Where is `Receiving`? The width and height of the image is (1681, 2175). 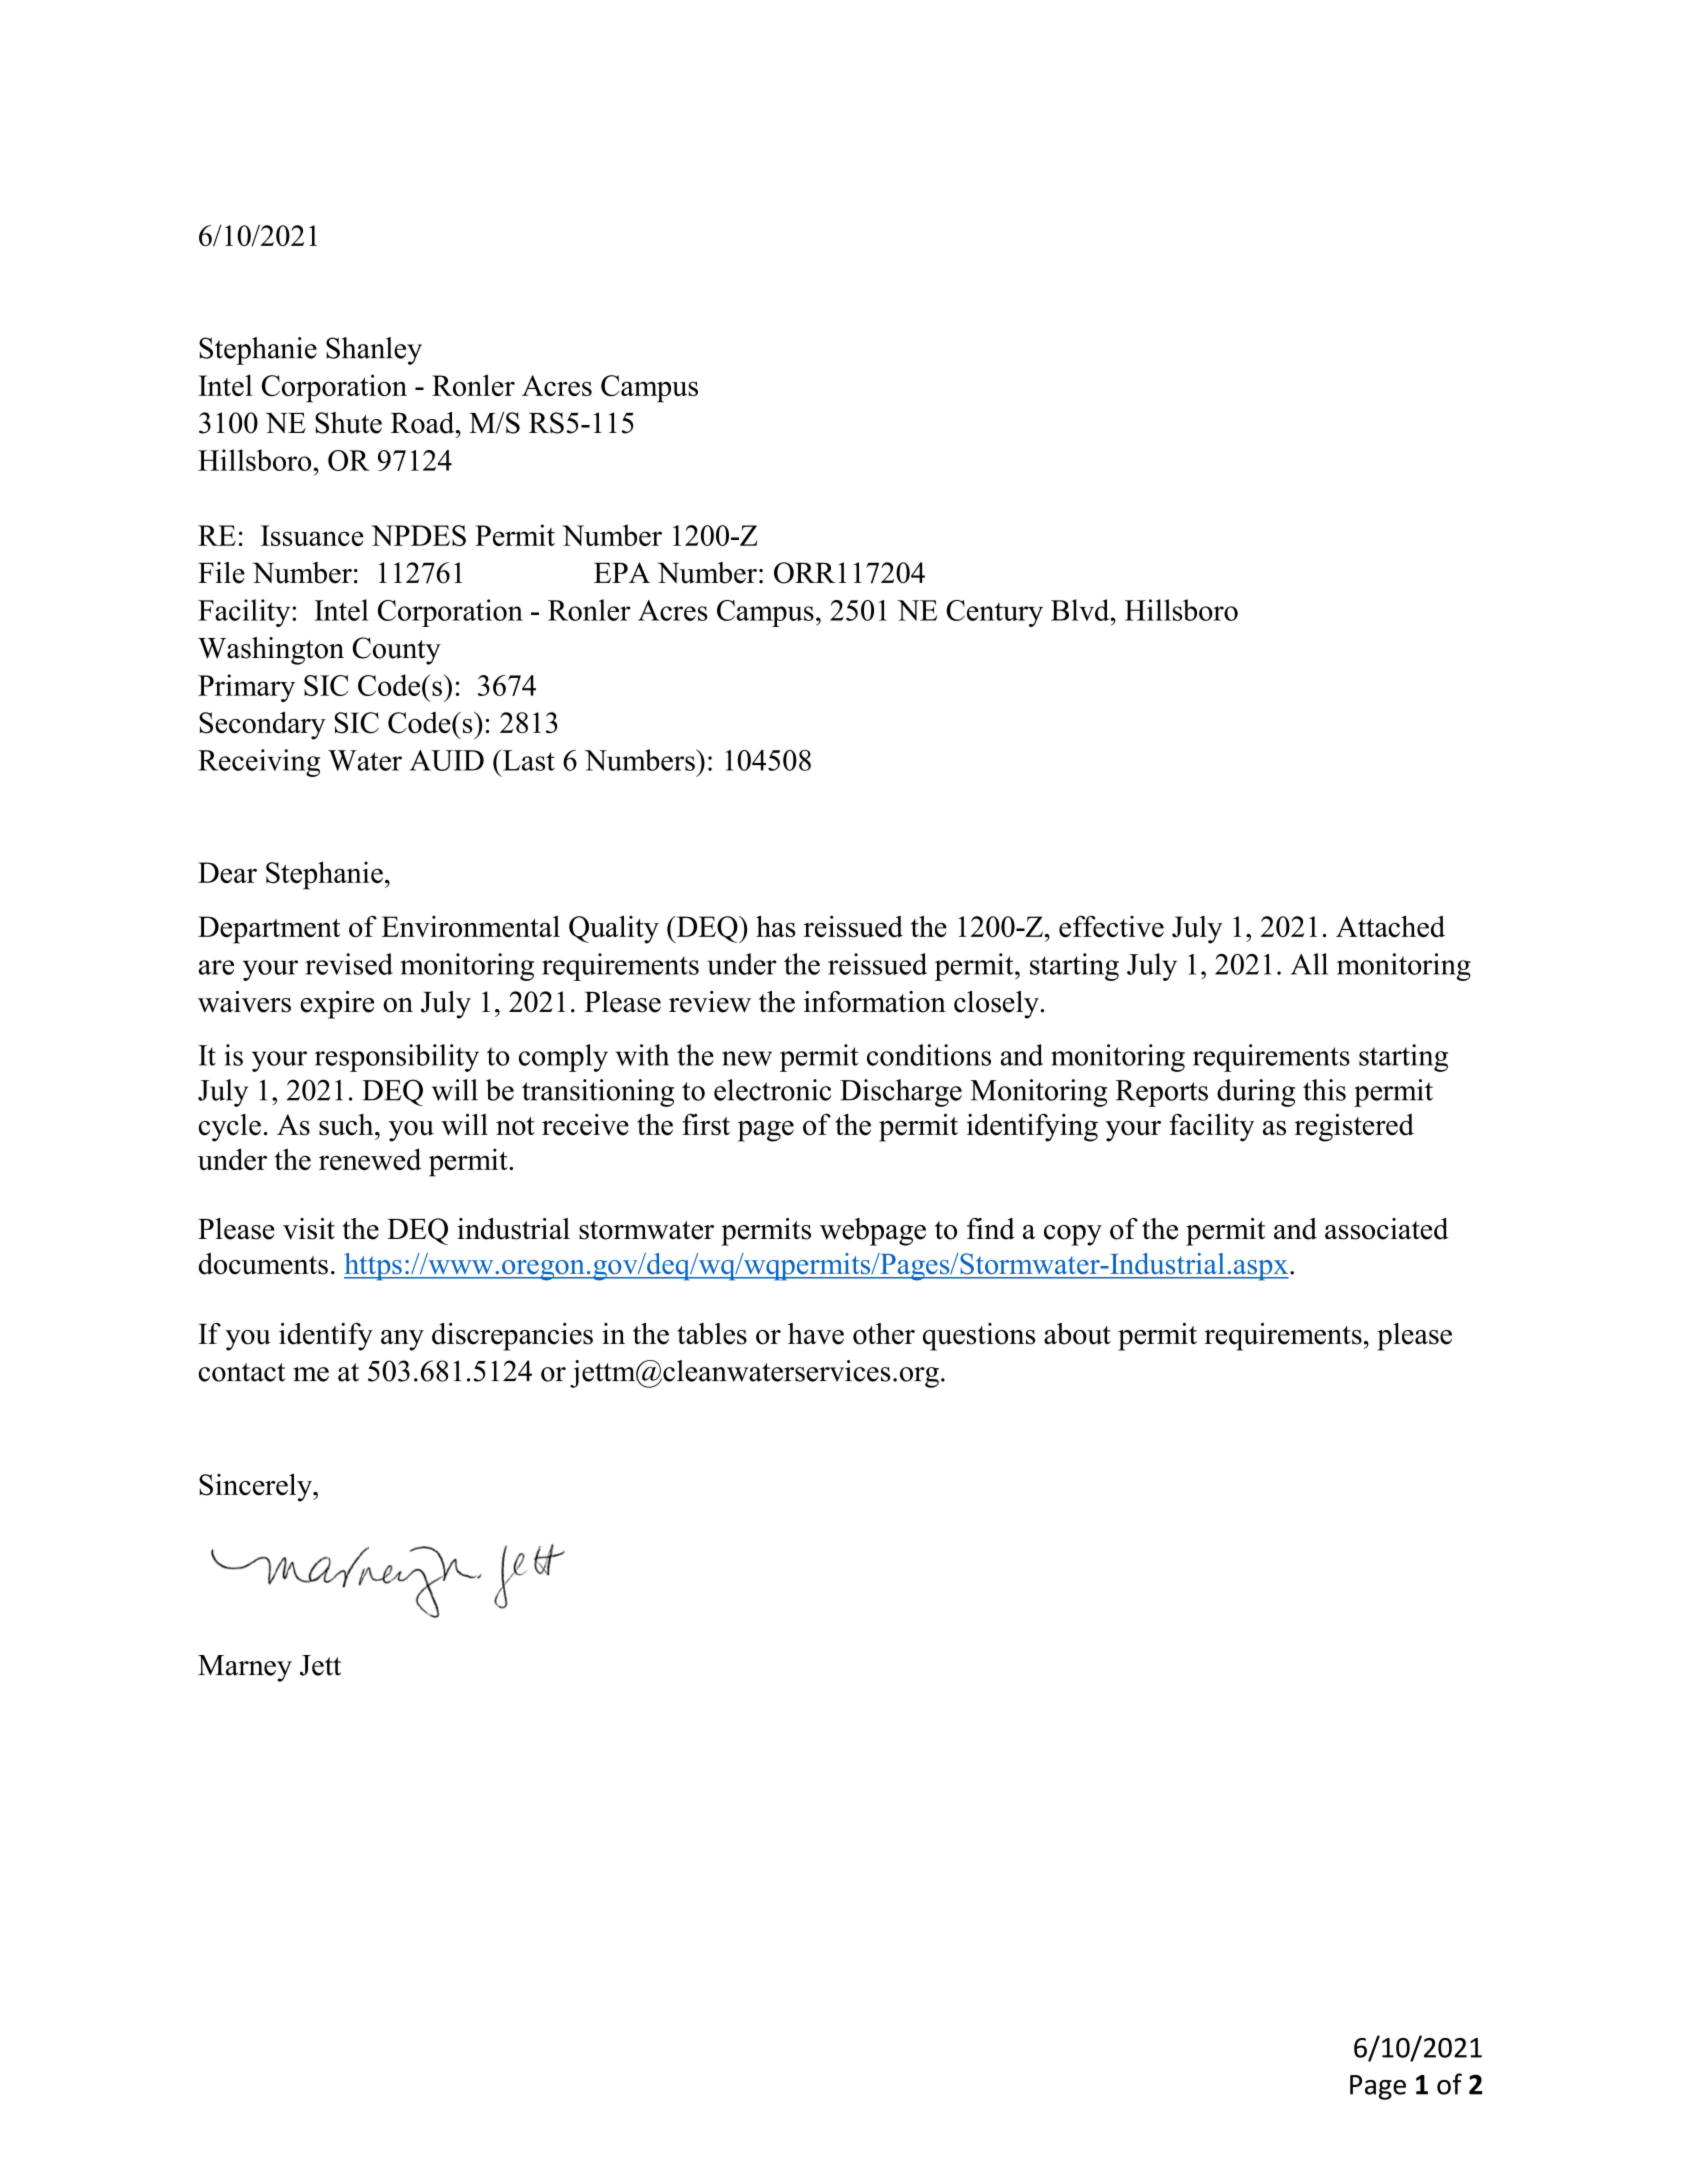
Receiving is located at coordinates (259, 763).
